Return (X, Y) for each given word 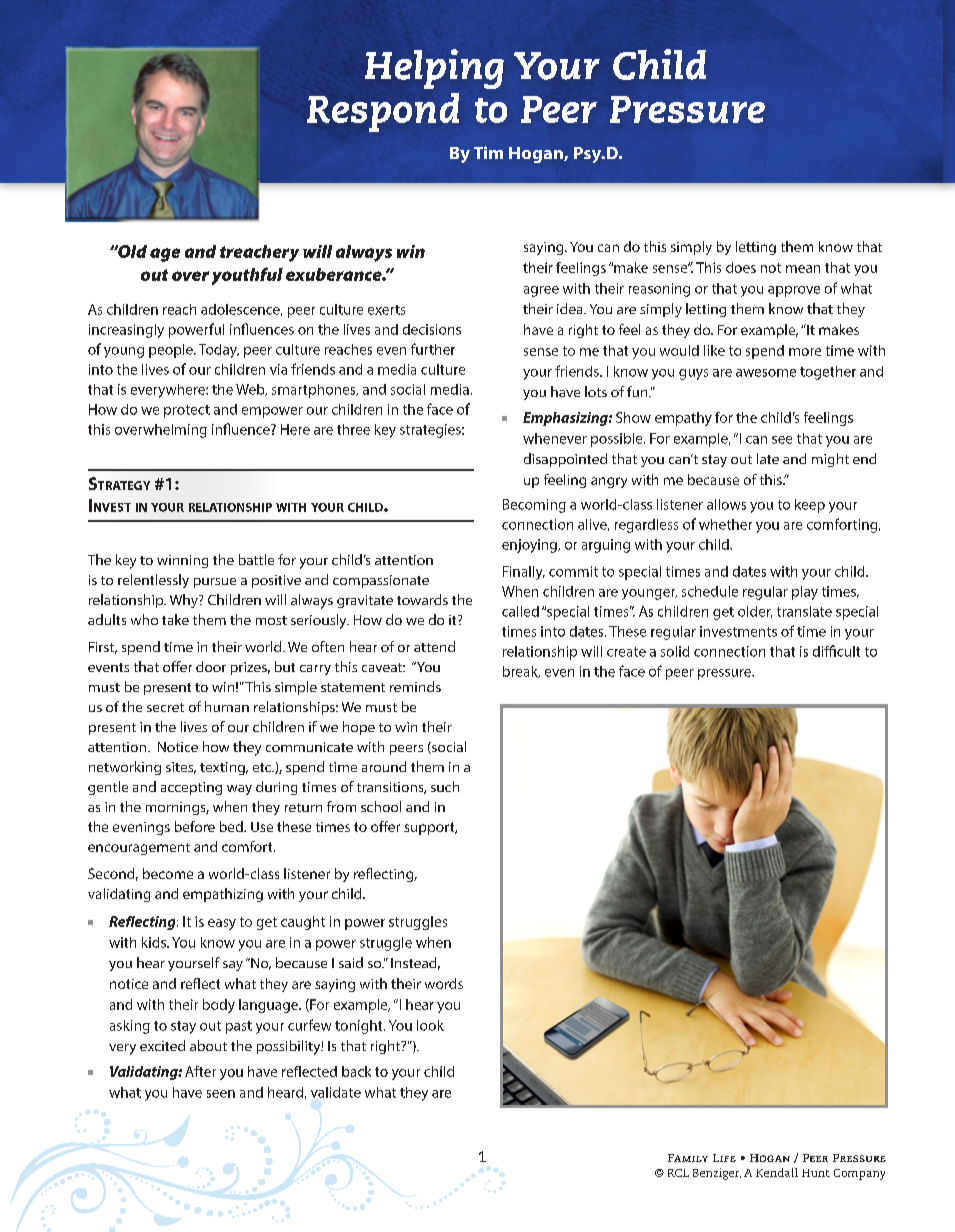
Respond (383, 112)
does (741, 267)
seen (221, 1094)
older (755, 612)
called (520, 611)
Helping (434, 69)
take (175, 619)
